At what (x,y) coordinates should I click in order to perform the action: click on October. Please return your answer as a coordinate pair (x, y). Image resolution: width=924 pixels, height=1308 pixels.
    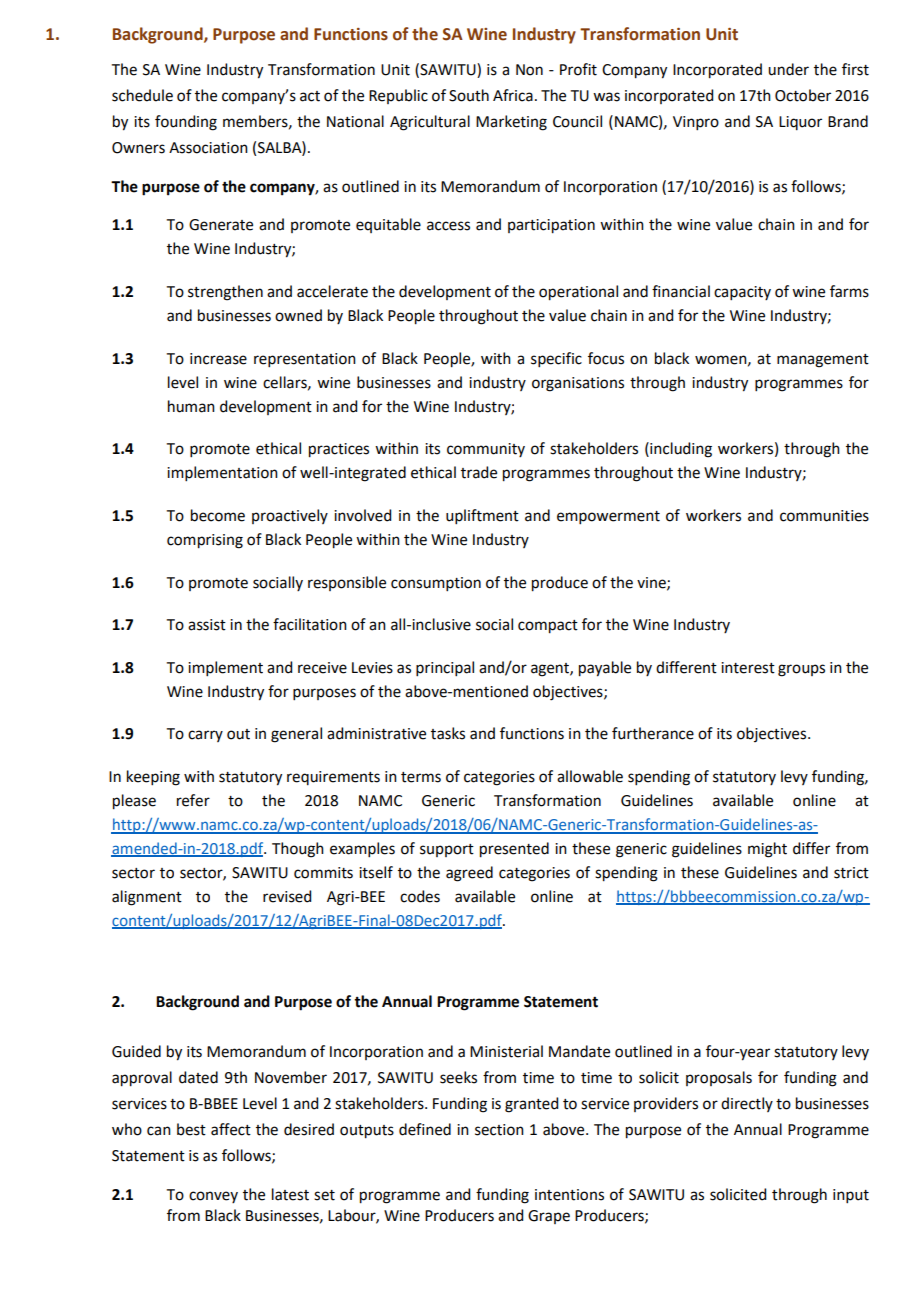
    Looking at the image, I should click on (803, 95).
